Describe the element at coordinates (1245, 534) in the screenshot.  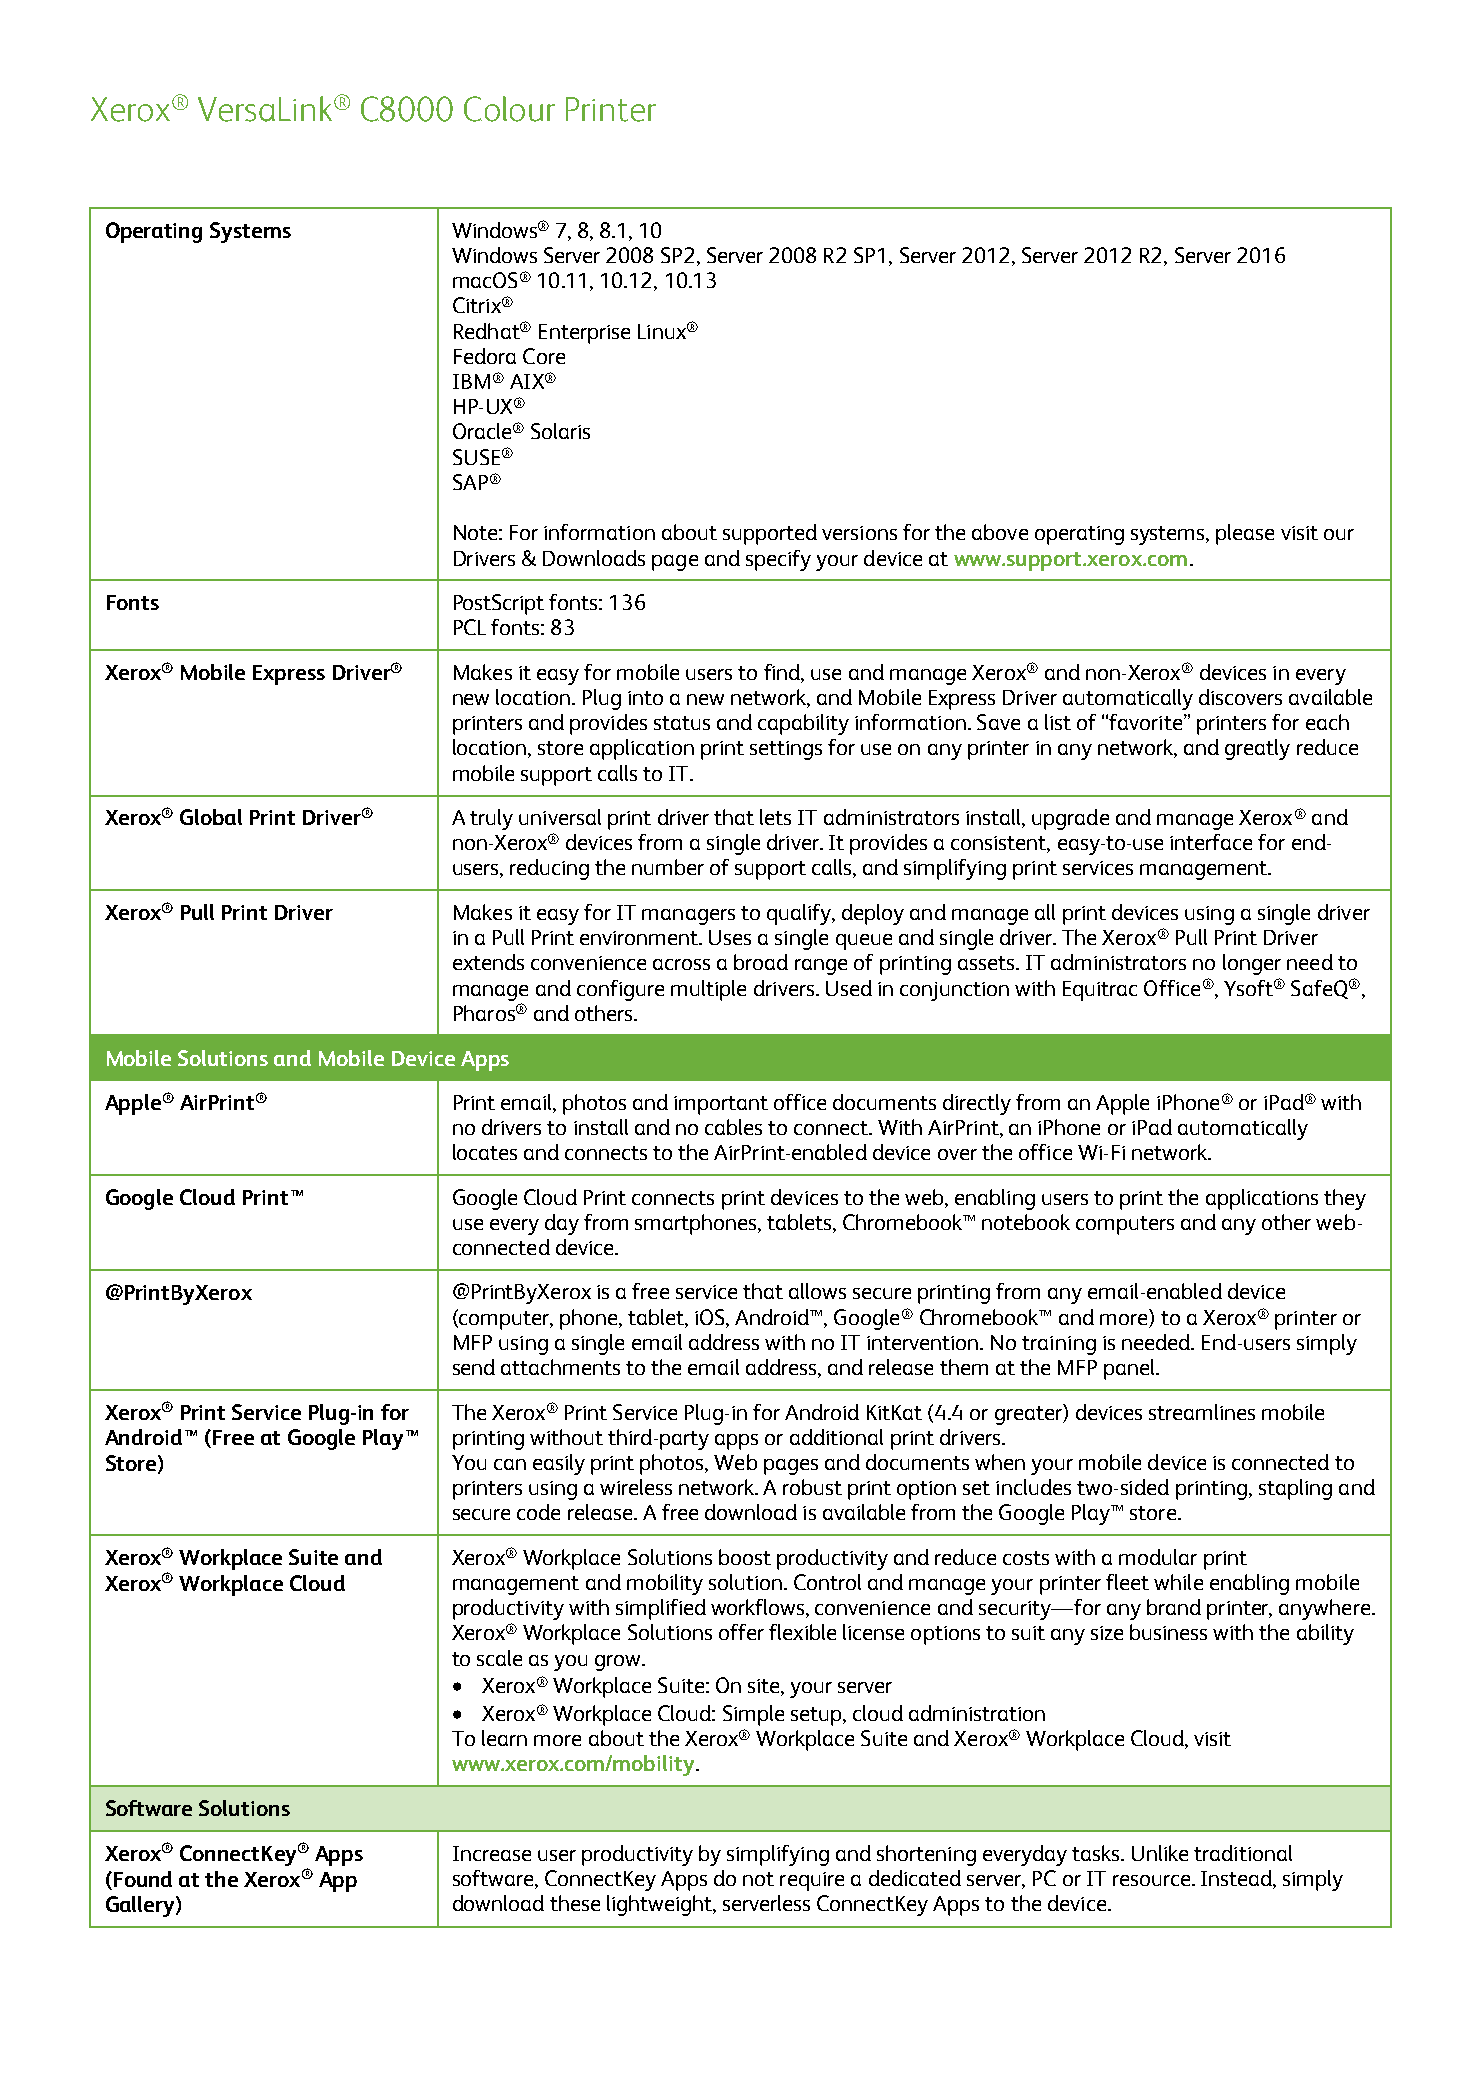
I see `please` at that location.
